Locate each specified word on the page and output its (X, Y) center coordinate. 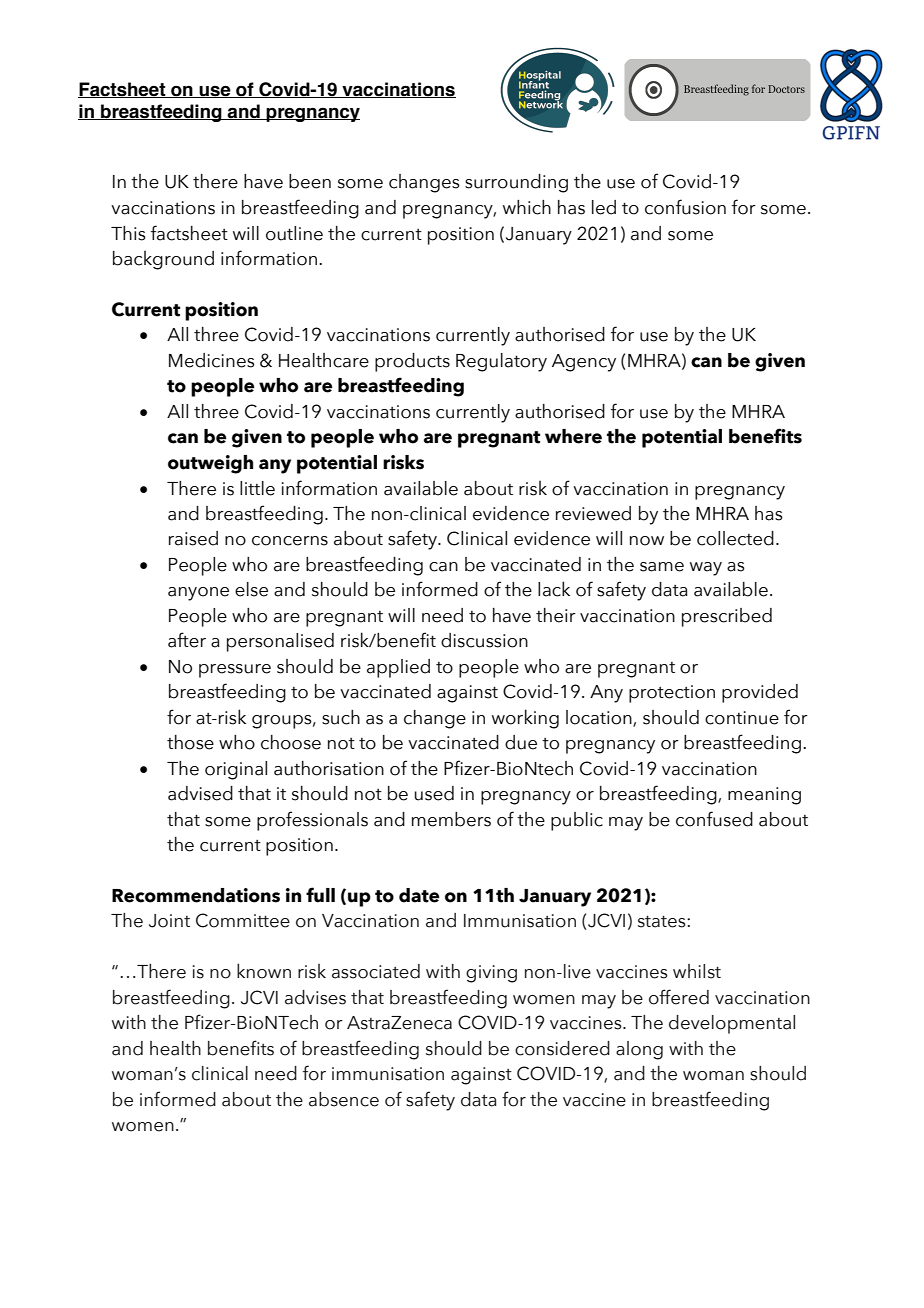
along (639, 1050)
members (451, 819)
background (163, 260)
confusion (685, 207)
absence (344, 1099)
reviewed (593, 513)
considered (562, 1048)
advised (200, 793)
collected (735, 538)
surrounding (516, 183)
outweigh (210, 464)
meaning (764, 796)
